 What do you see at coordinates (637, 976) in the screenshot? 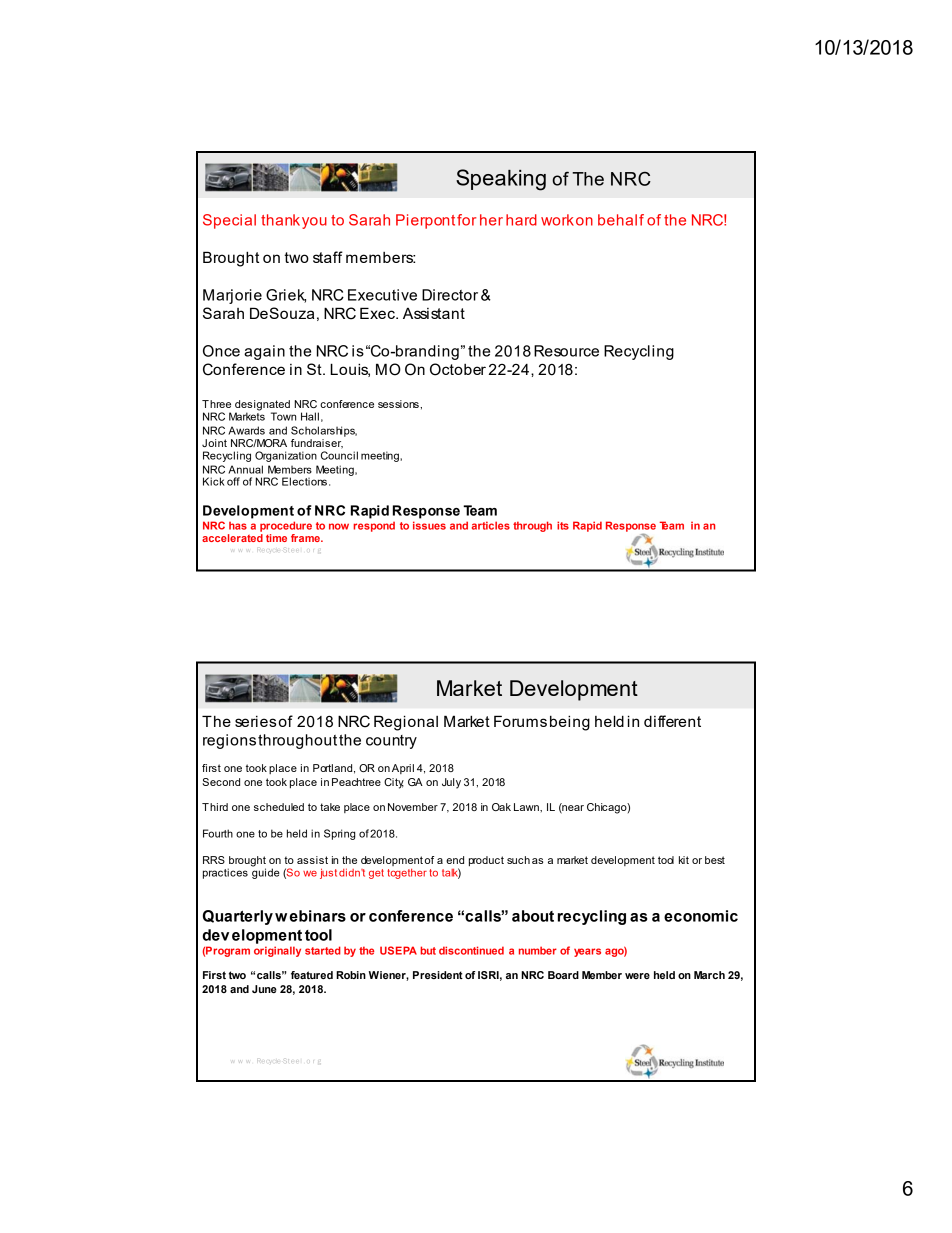
I see `were` at bounding box center [637, 976].
